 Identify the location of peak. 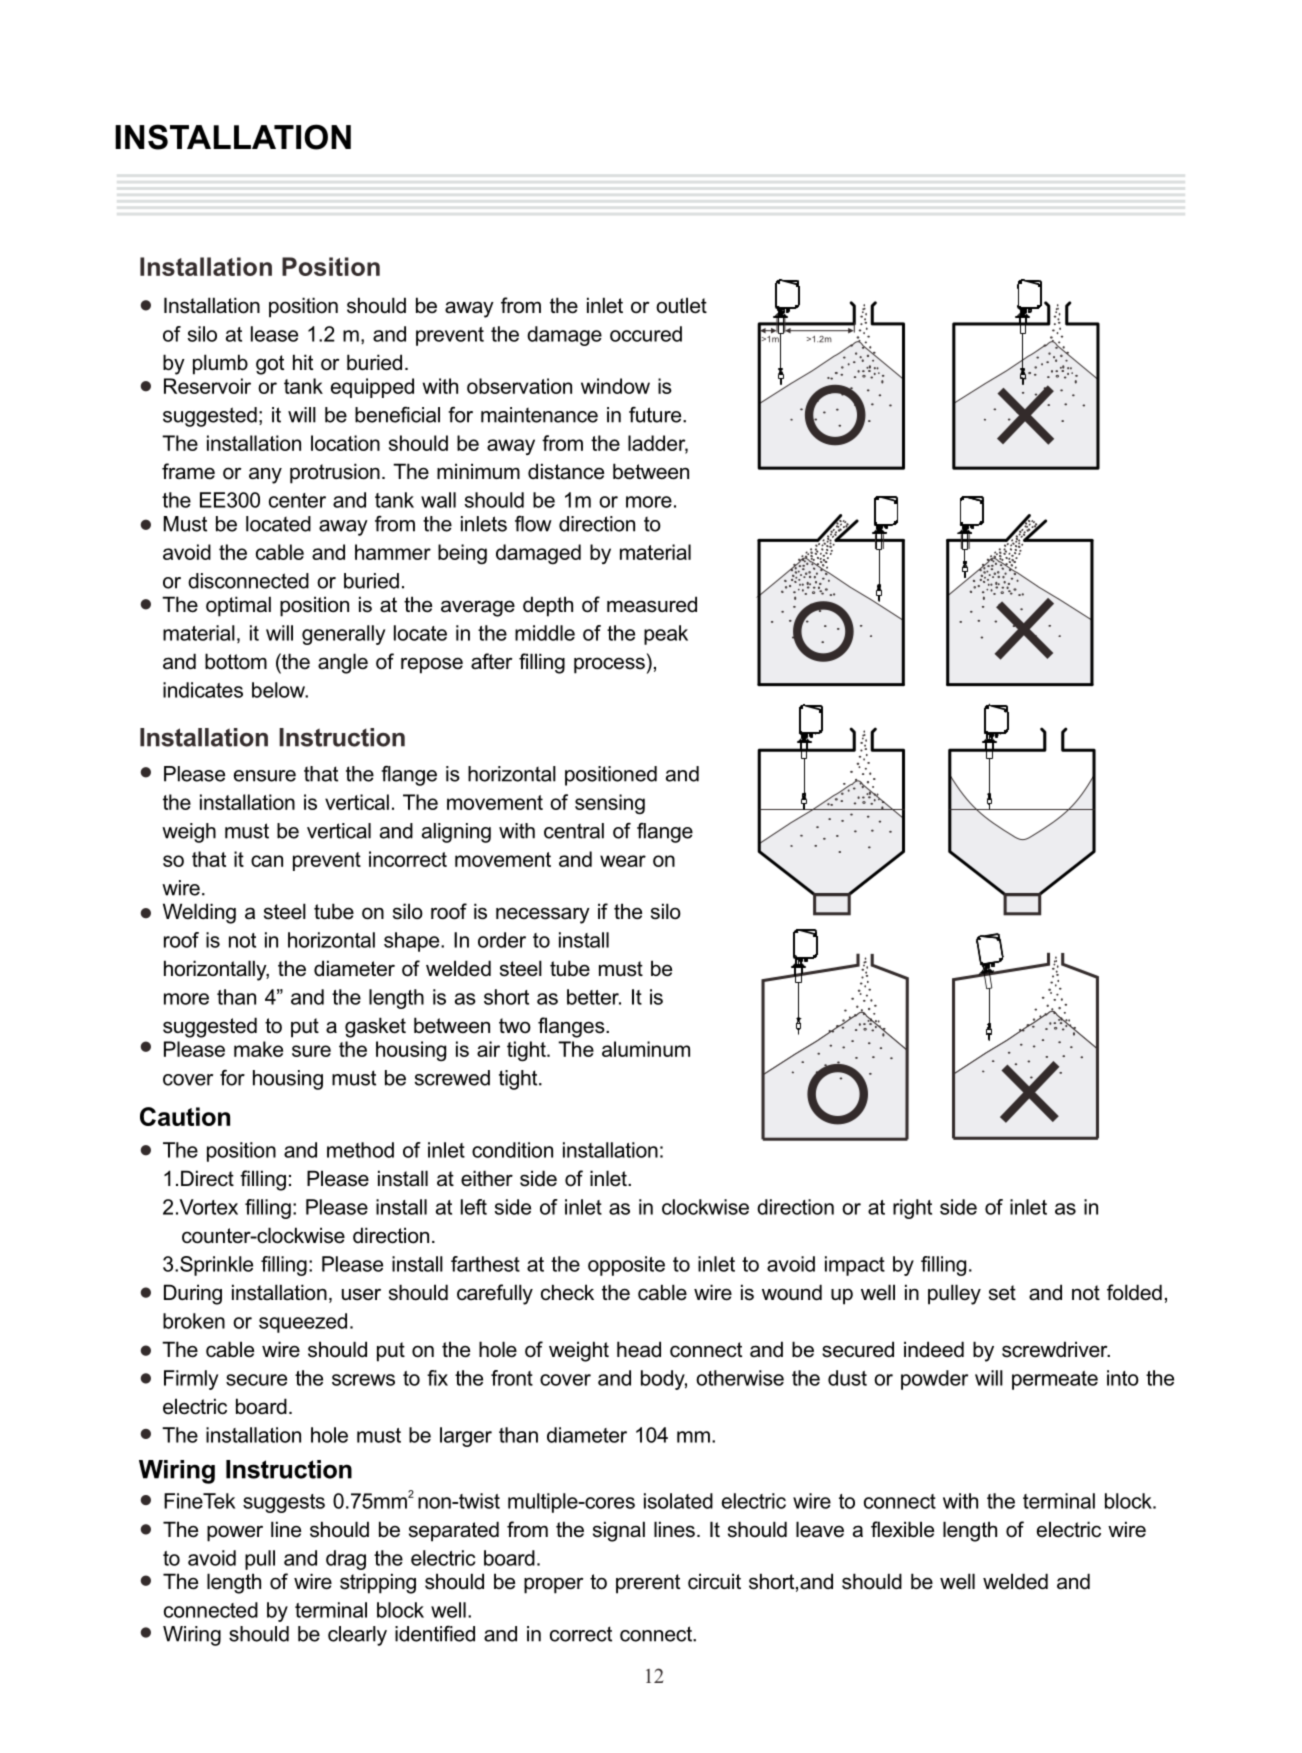
(666, 635).
